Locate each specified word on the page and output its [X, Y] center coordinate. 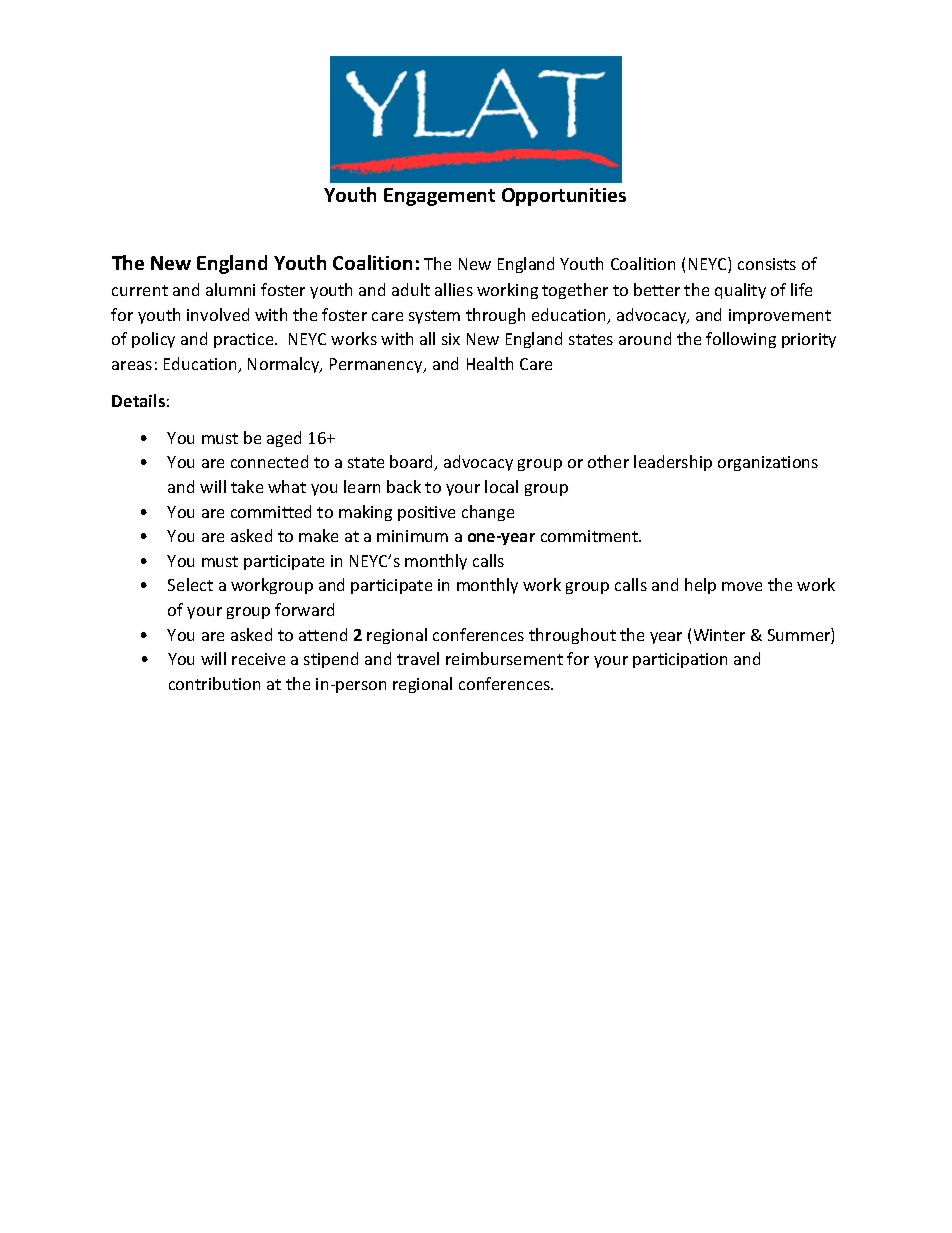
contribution [214, 683]
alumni [230, 289]
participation [680, 660]
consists [767, 264]
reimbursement [504, 658]
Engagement [439, 197]
